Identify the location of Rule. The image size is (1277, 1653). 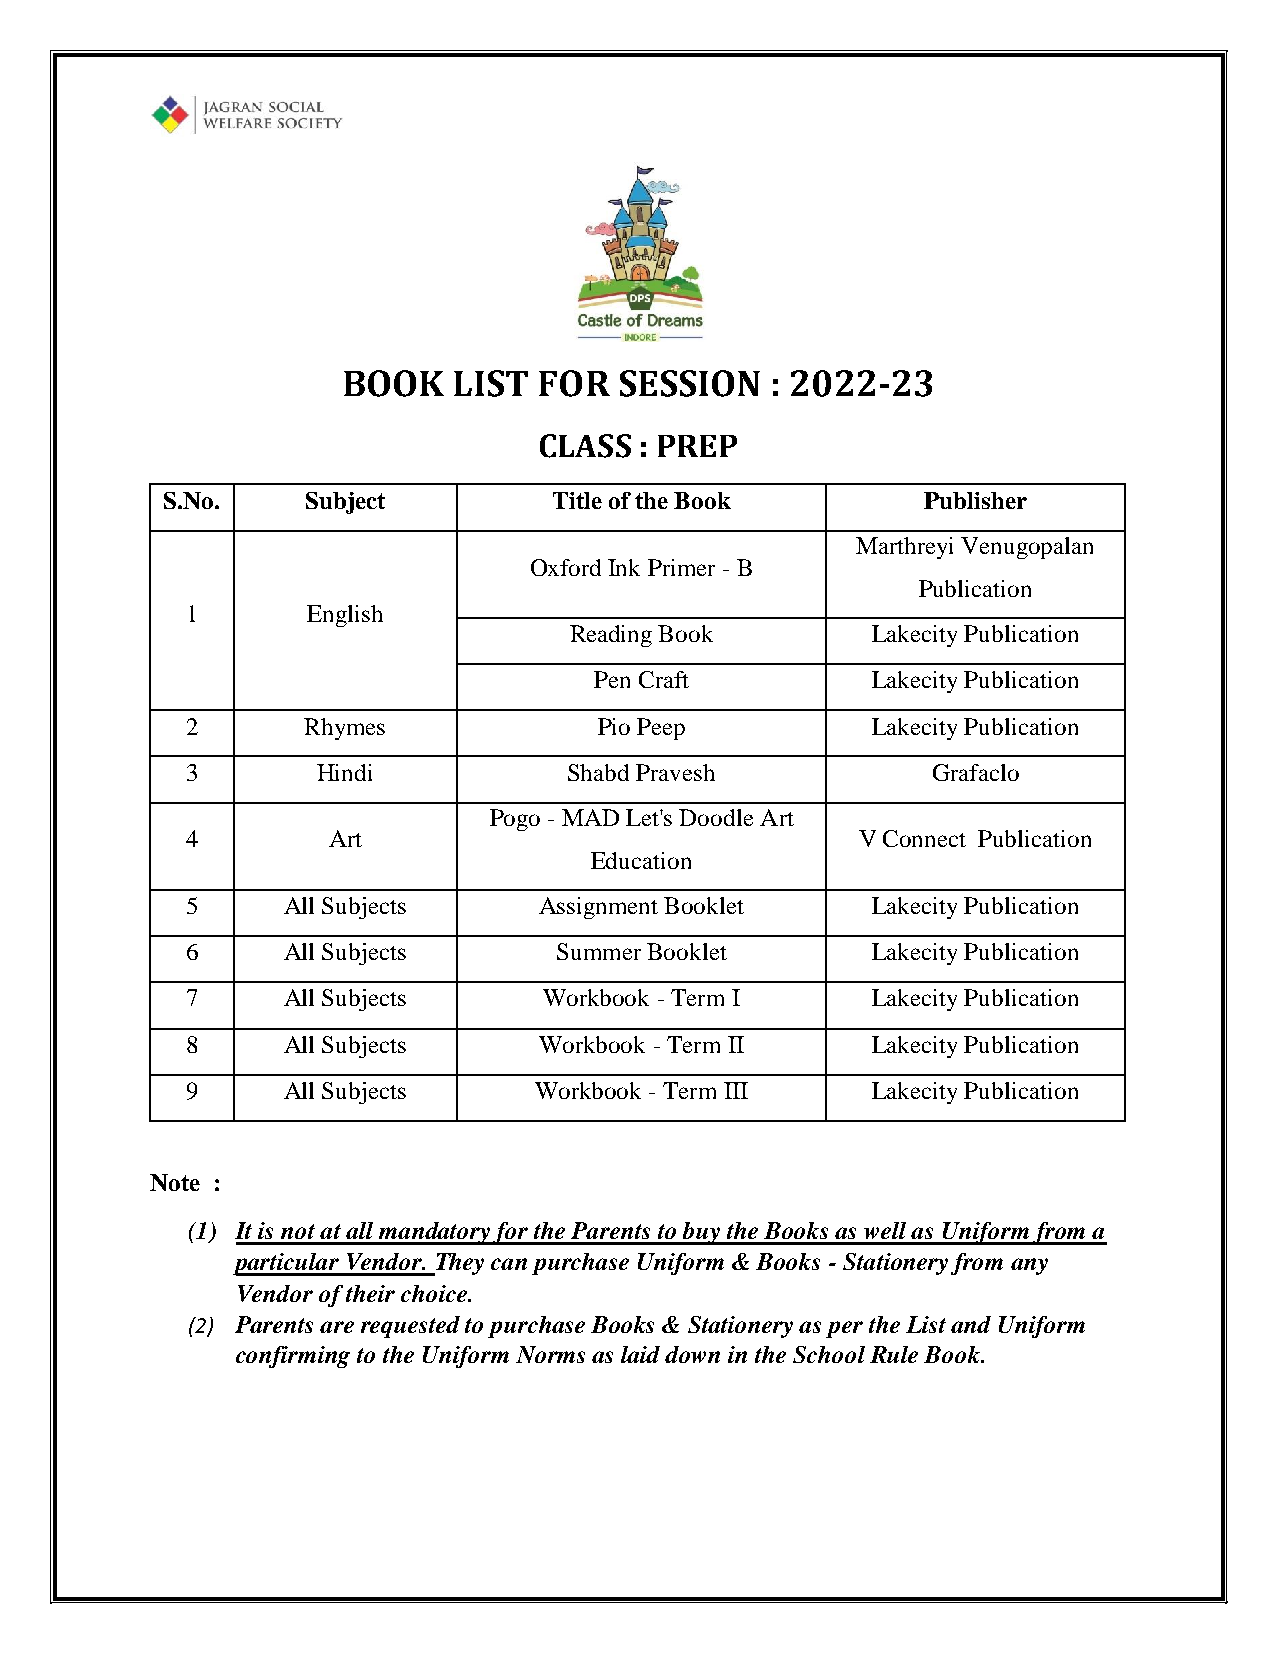
(894, 1354).
